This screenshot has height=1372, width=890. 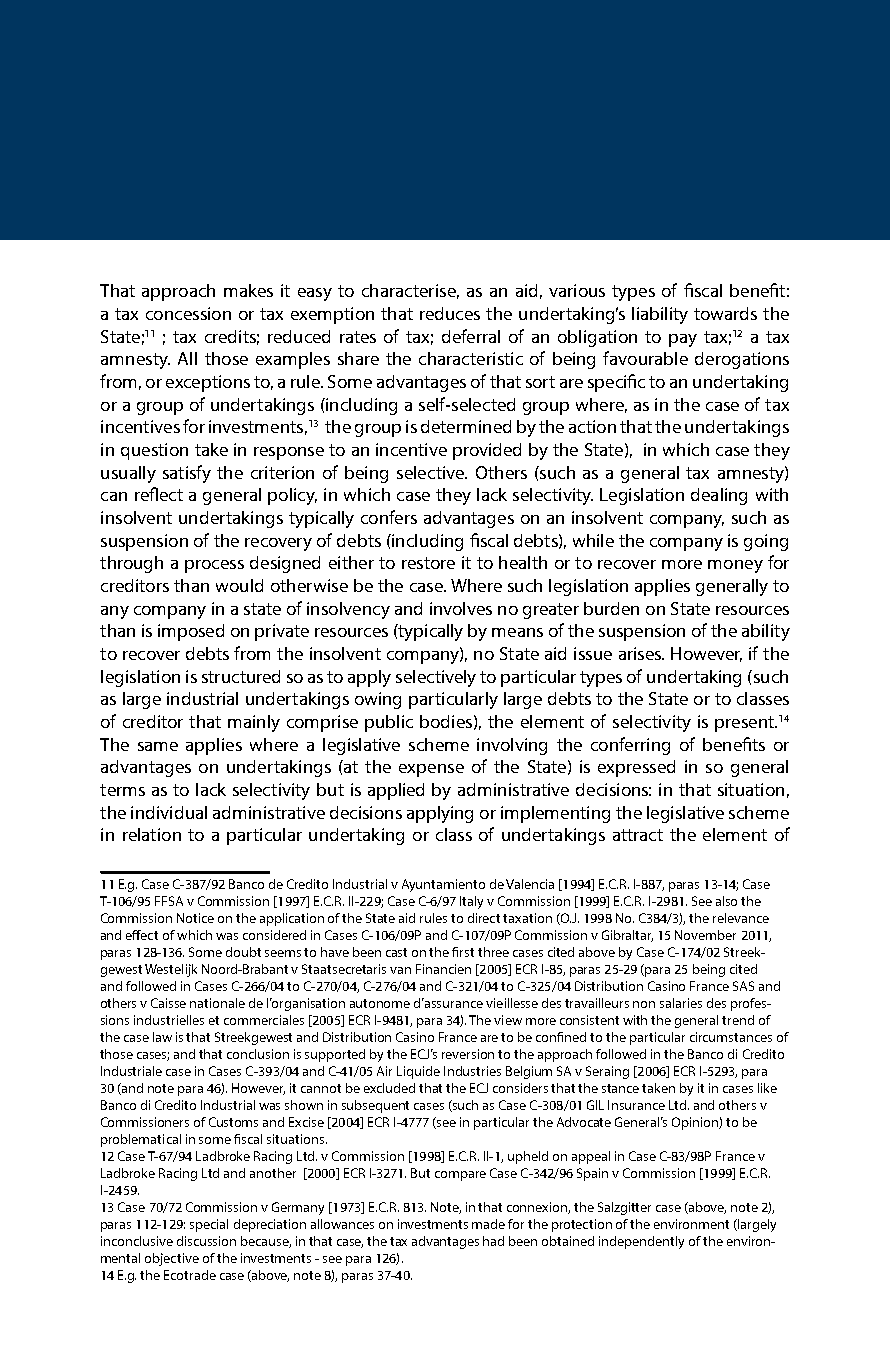 What do you see at coordinates (158, 746) in the screenshot?
I see `same` at bounding box center [158, 746].
